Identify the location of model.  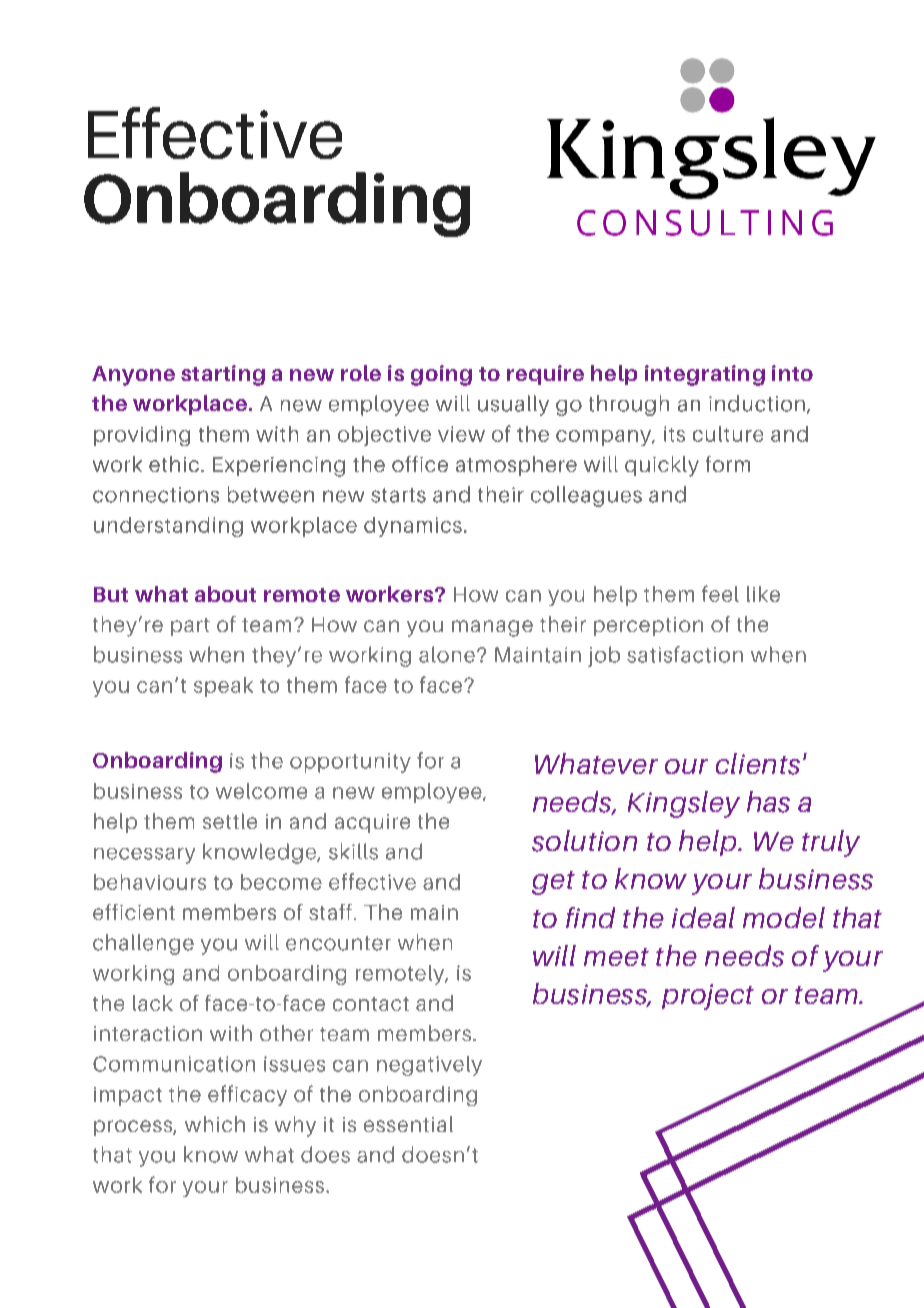
(784, 917).
